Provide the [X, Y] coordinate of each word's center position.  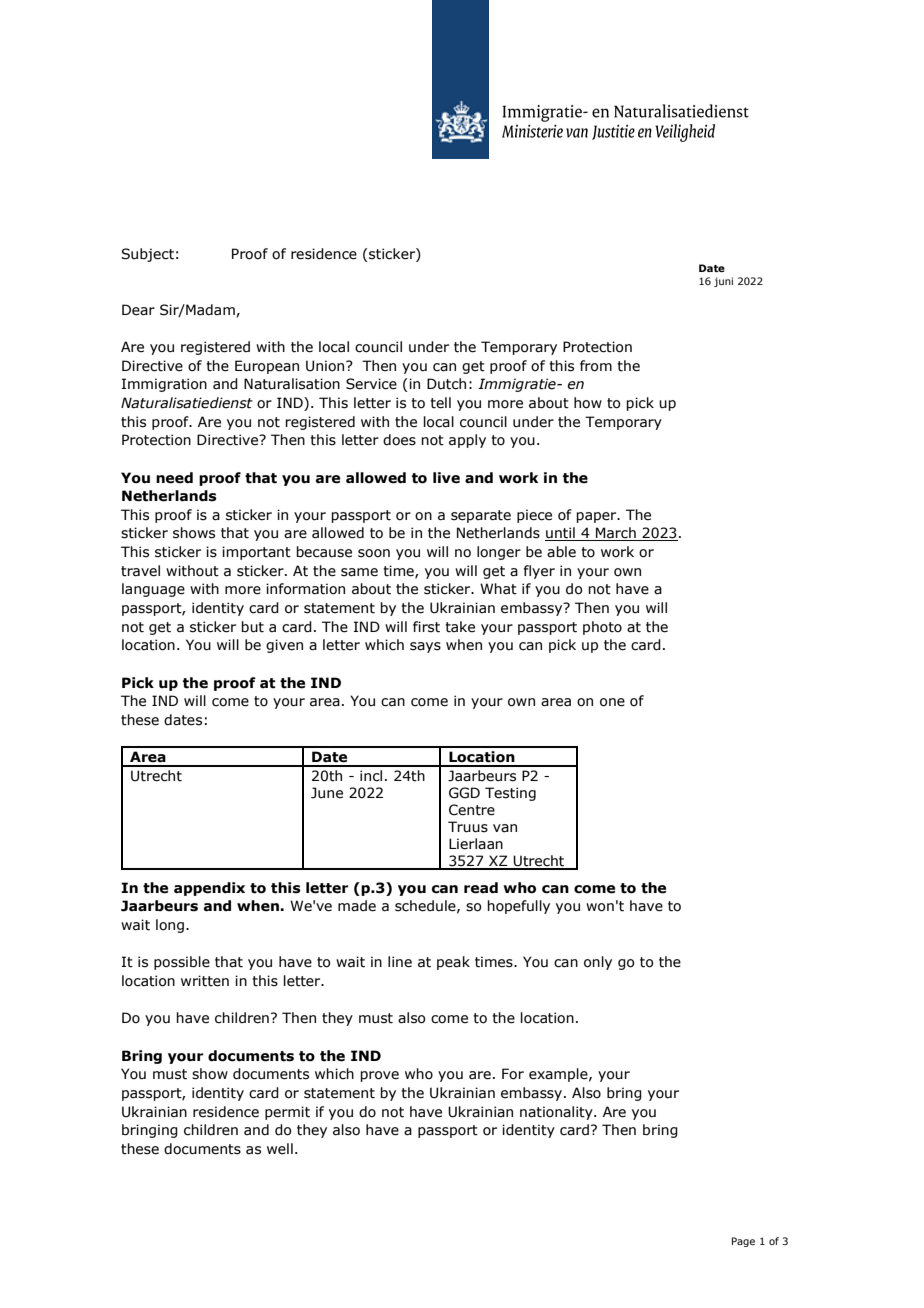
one [612, 702]
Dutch [446, 384]
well [280, 1149]
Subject [147, 255]
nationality [557, 1113]
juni [723, 282]
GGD [464, 793]
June [327, 793]
